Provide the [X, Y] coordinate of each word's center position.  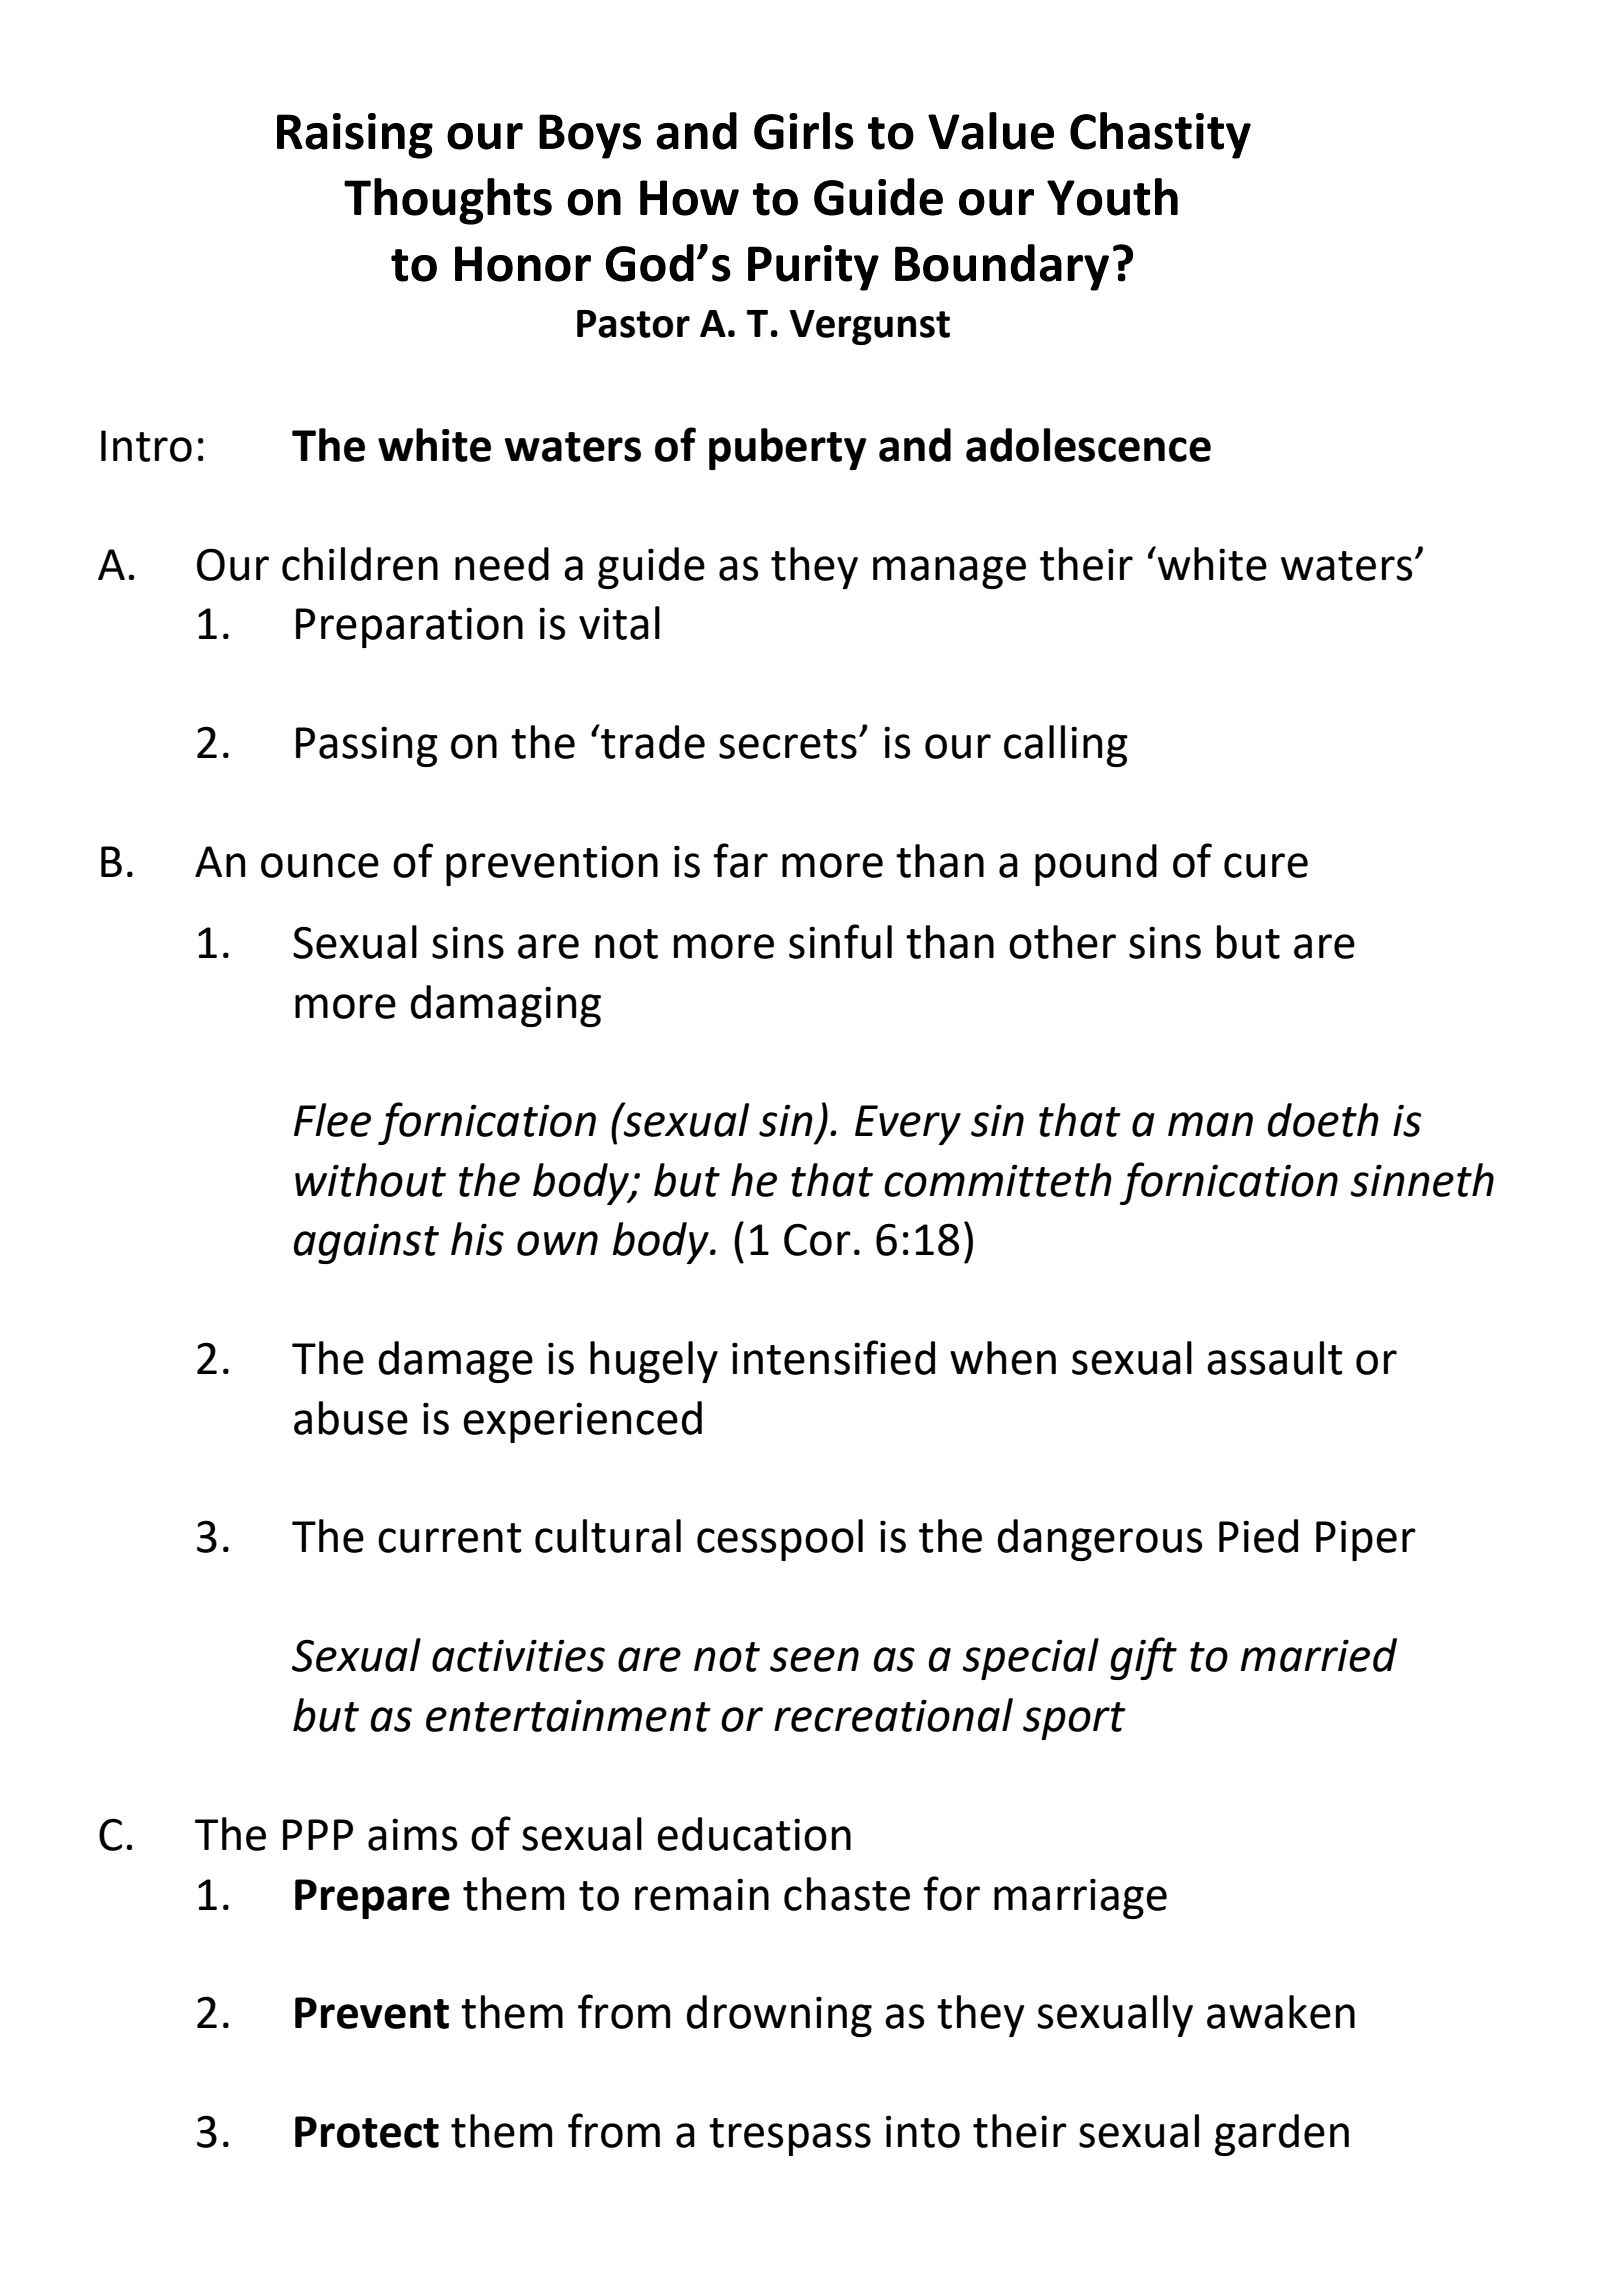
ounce [320, 865]
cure [1266, 865]
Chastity [1160, 135]
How [689, 198]
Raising [355, 136]
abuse [351, 1418]
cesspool [780, 1540]
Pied [1258, 1536]
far [740, 860]
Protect [367, 2132]
